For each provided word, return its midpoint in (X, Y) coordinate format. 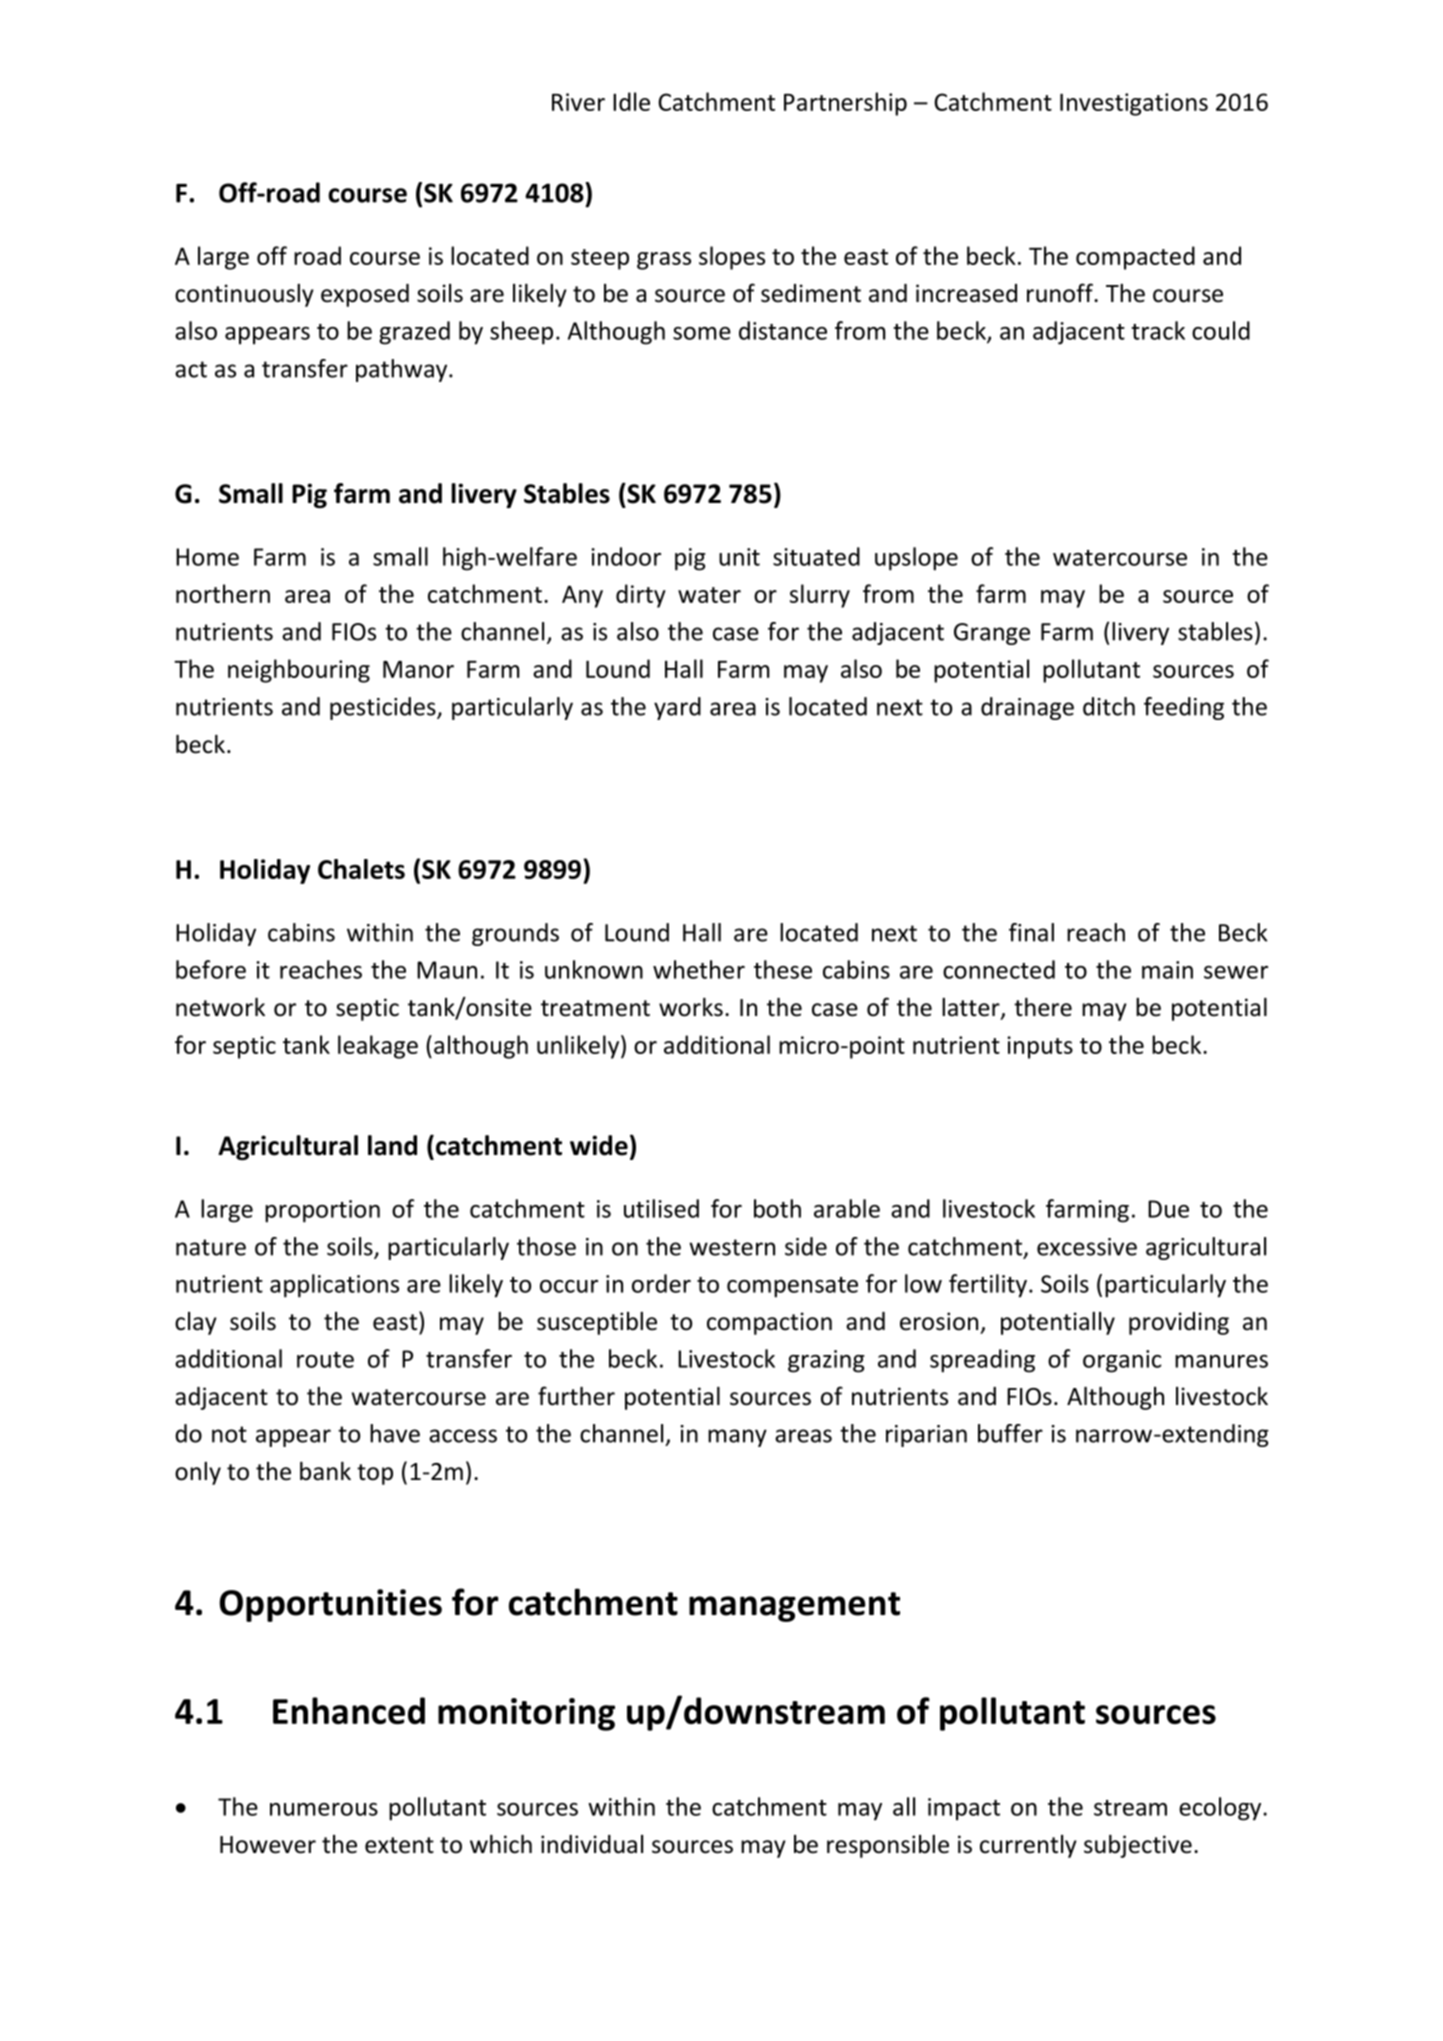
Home (207, 557)
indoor (626, 556)
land (392, 1145)
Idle (631, 101)
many (737, 1438)
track (1158, 330)
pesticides (384, 708)
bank (325, 1471)
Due (1168, 1209)
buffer (1010, 1433)
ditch (1109, 706)
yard (677, 708)
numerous (324, 1809)
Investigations (1134, 104)
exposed (365, 295)
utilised (661, 1208)
